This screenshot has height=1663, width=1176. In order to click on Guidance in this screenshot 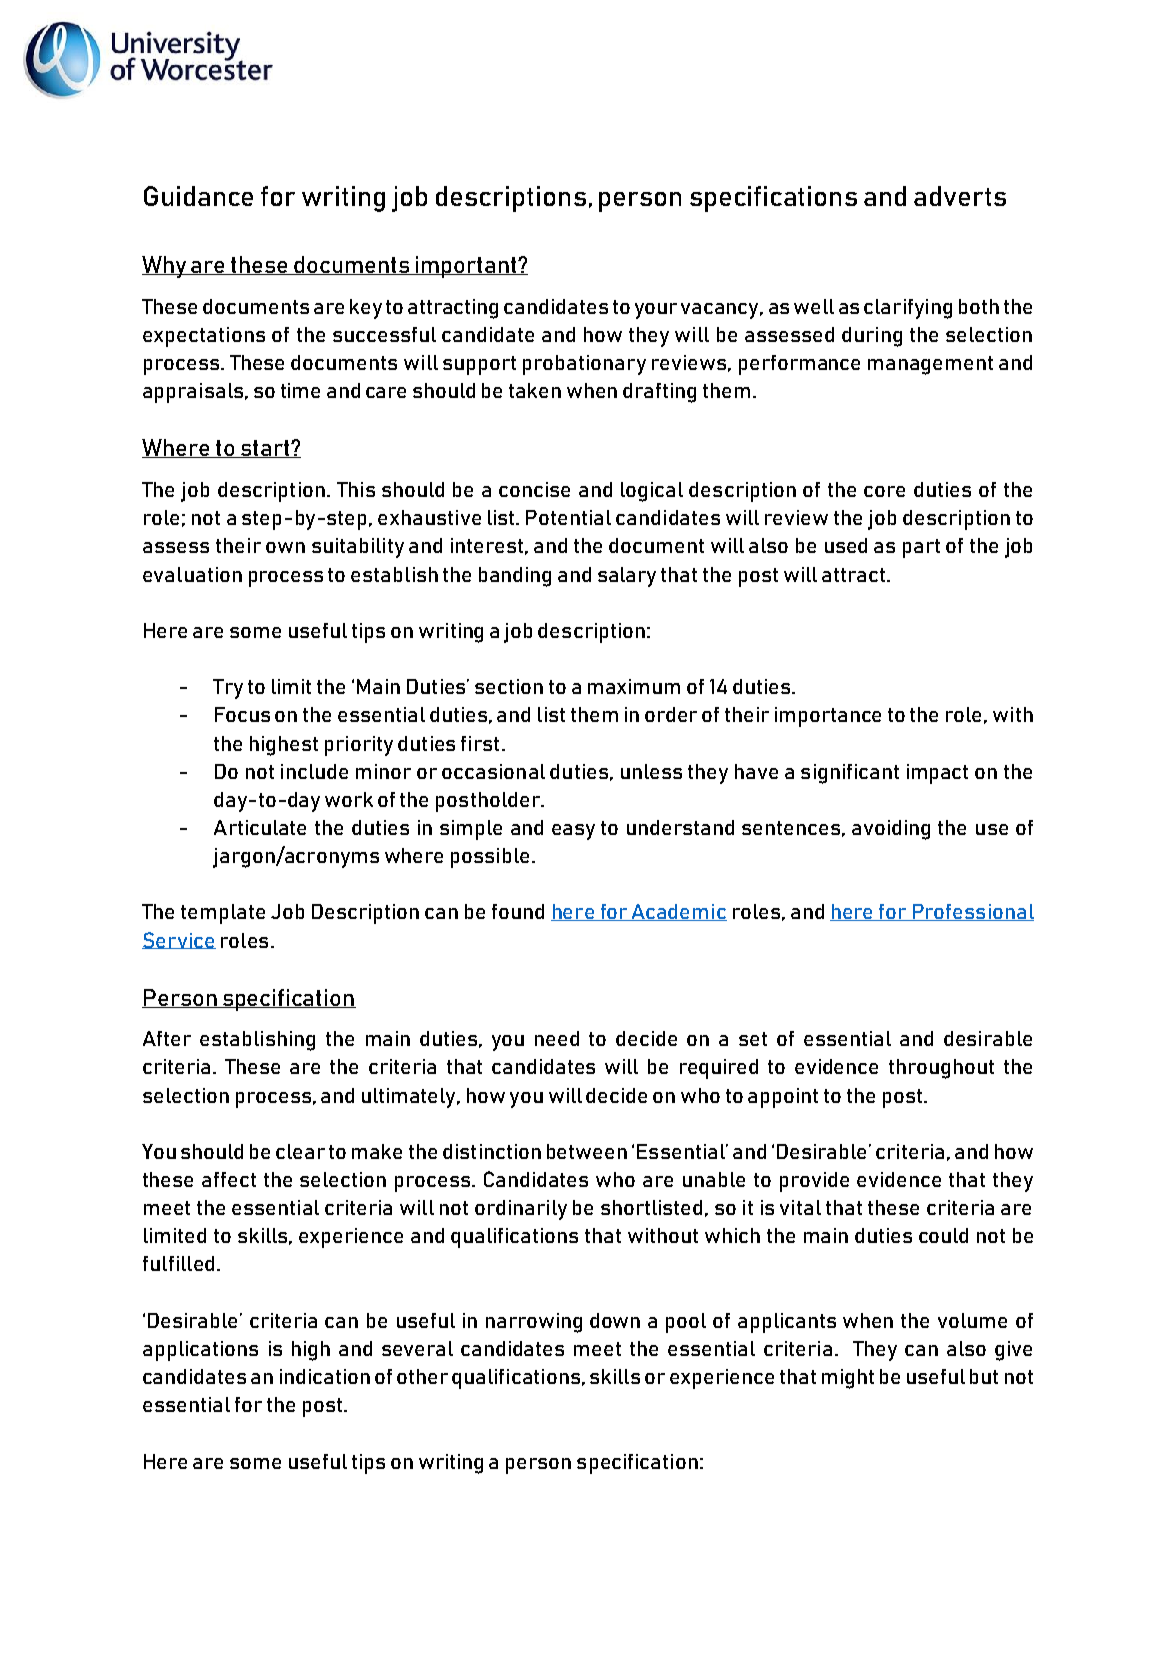, I will do `click(198, 196)`.
